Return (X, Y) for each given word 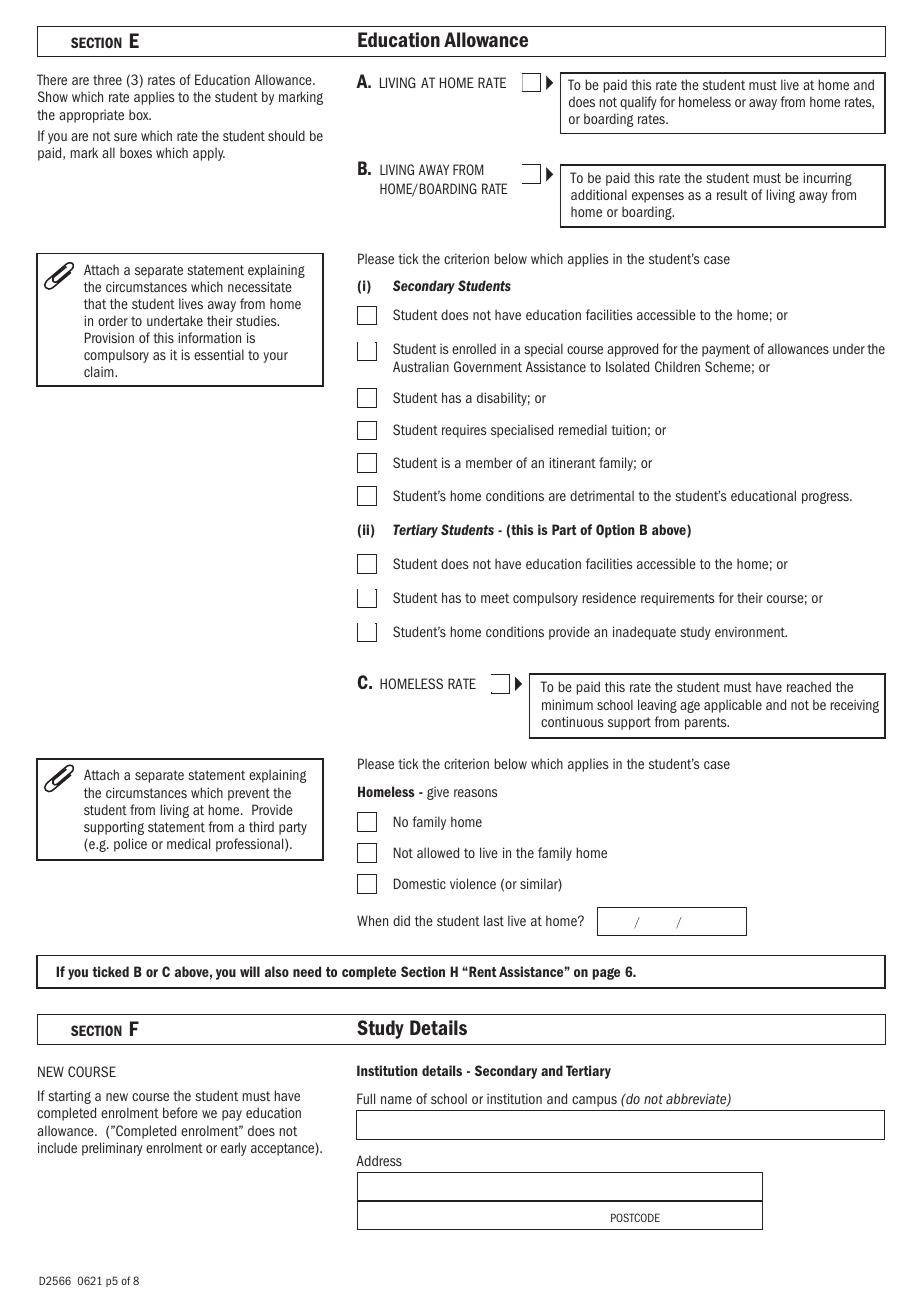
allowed (438, 852)
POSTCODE (635, 1217)
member (489, 462)
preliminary (112, 1149)
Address (379, 1160)
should (286, 135)
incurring (827, 179)
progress (826, 498)
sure (125, 137)
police (130, 845)
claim (100, 371)
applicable (733, 706)
